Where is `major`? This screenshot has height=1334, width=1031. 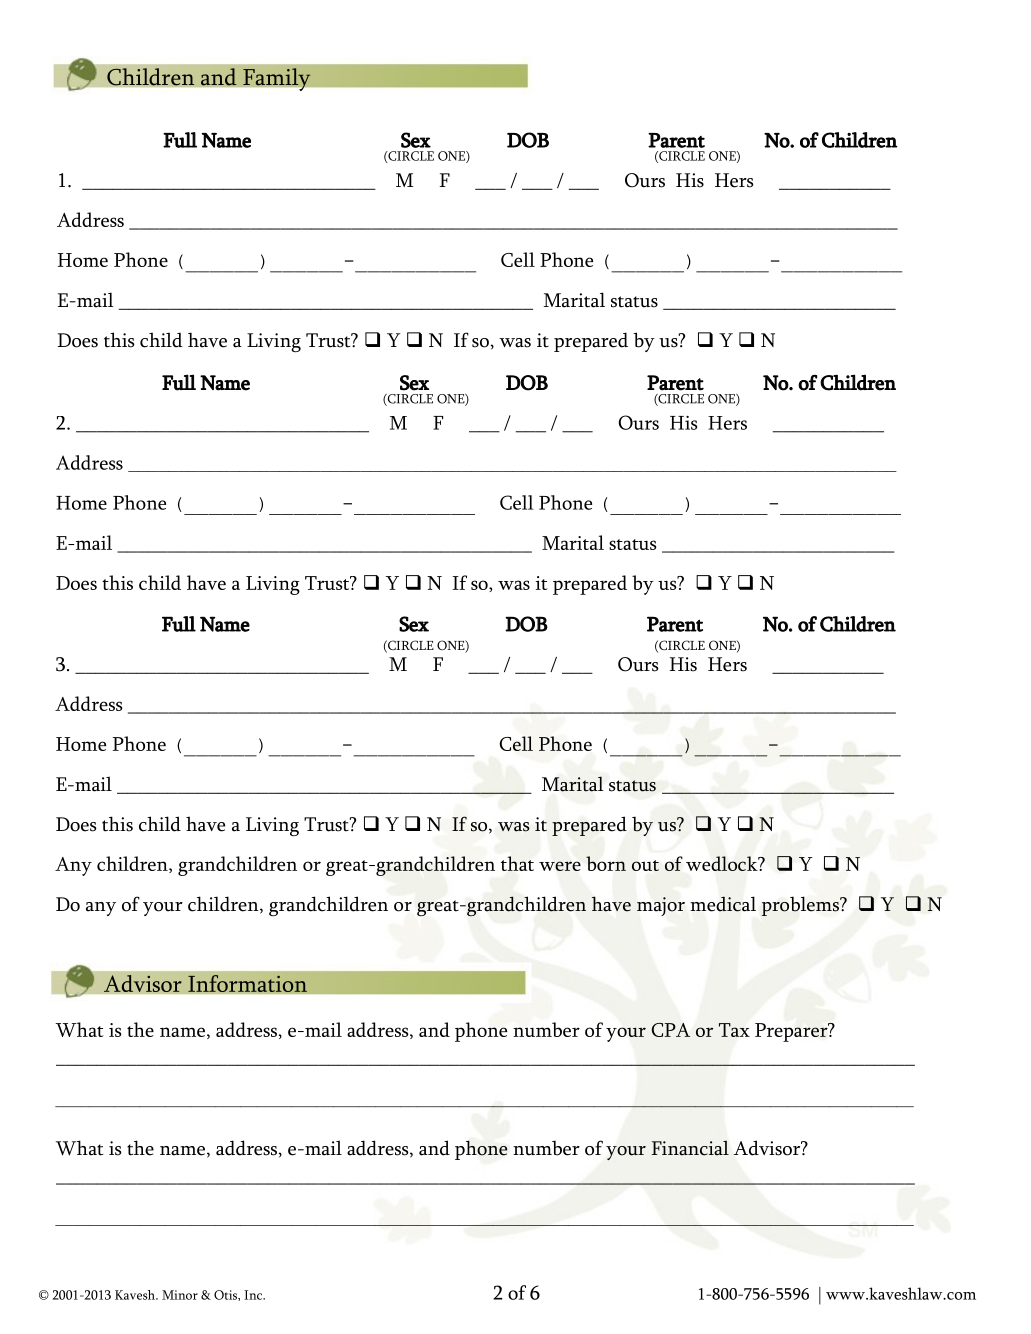
major is located at coordinates (661, 906).
